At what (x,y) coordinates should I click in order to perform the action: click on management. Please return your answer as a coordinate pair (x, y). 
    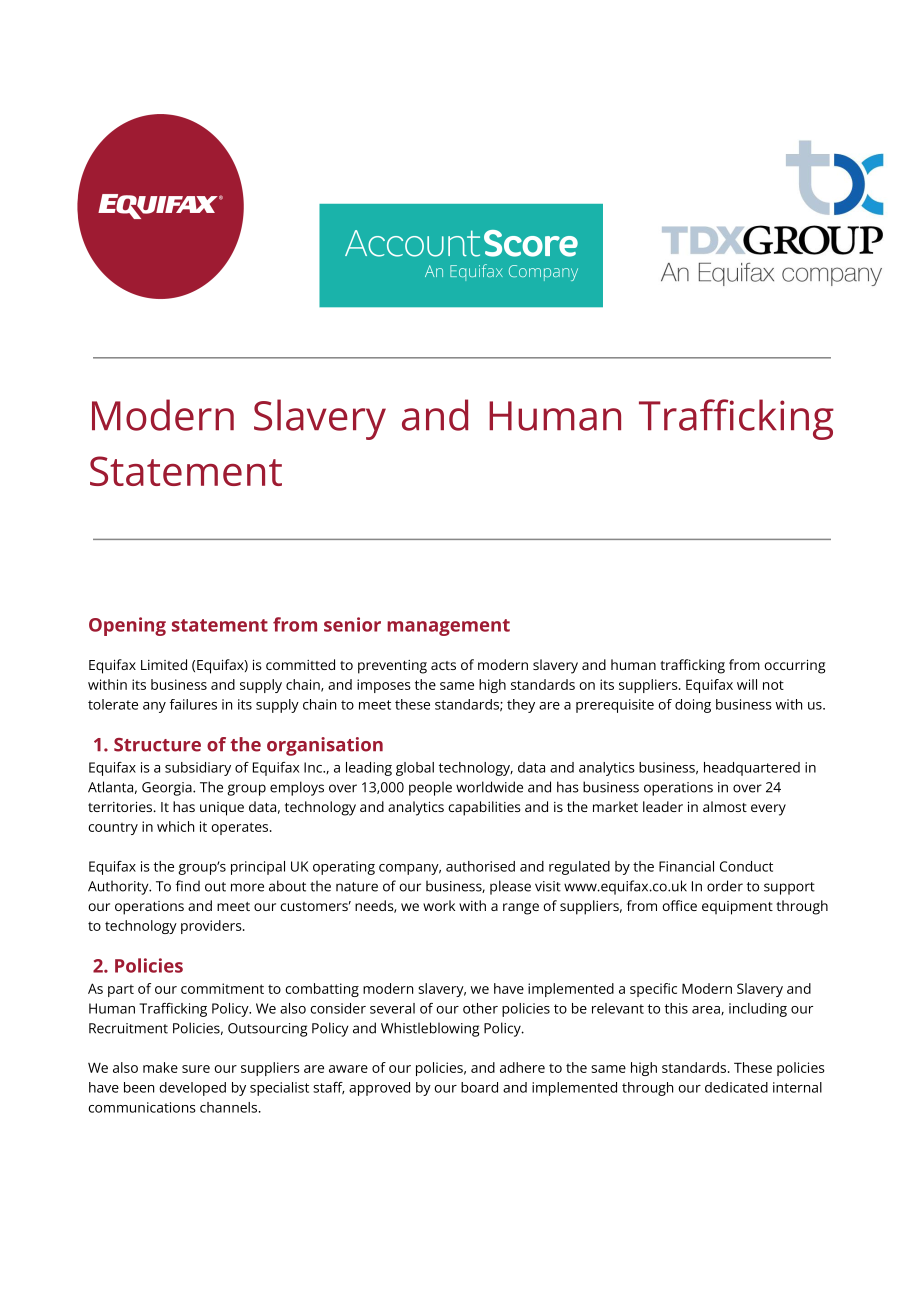
    Looking at the image, I should click on (448, 627).
